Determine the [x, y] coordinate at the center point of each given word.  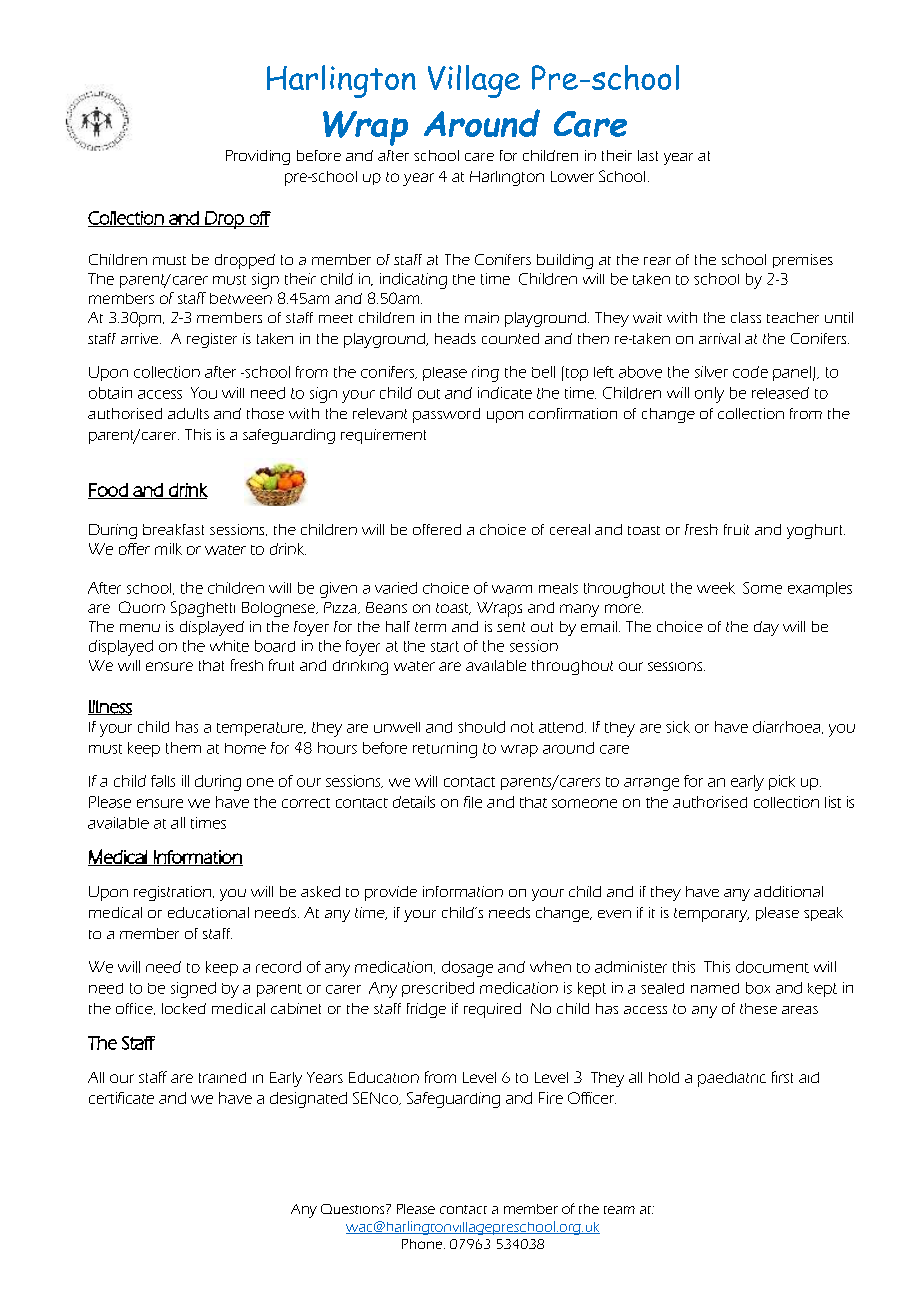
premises [803, 261]
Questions [354, 1209]
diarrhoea [788, 727]
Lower [572, 176]
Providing [258, 157]
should [481, 727]
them [183, 748]
